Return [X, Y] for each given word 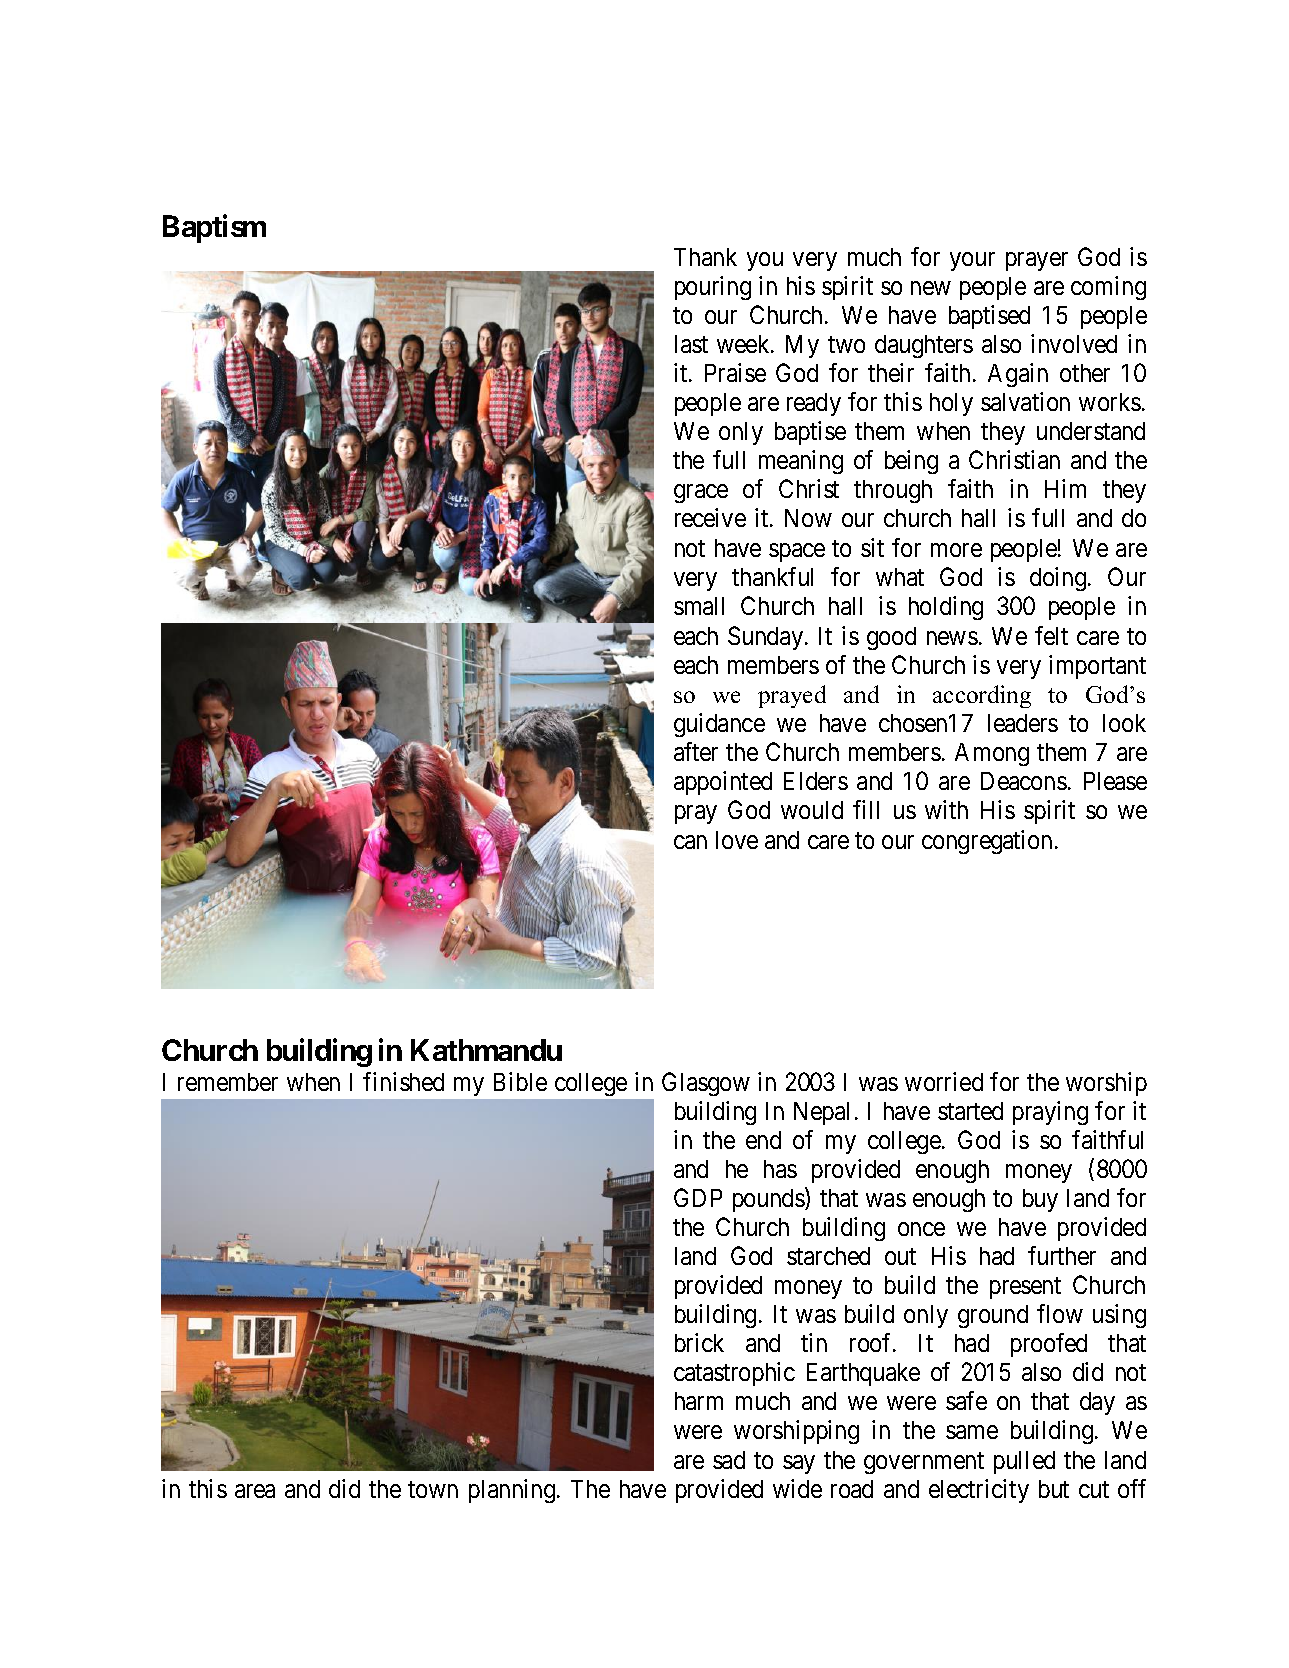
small [699, 606]
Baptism [214, 228]
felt [1051, 635]
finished [403, 1081]
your [972, 261]
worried [944, 1081]
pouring [713, 288]
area [255, 1491]
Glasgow [706, 1084]
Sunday [767, 638]
